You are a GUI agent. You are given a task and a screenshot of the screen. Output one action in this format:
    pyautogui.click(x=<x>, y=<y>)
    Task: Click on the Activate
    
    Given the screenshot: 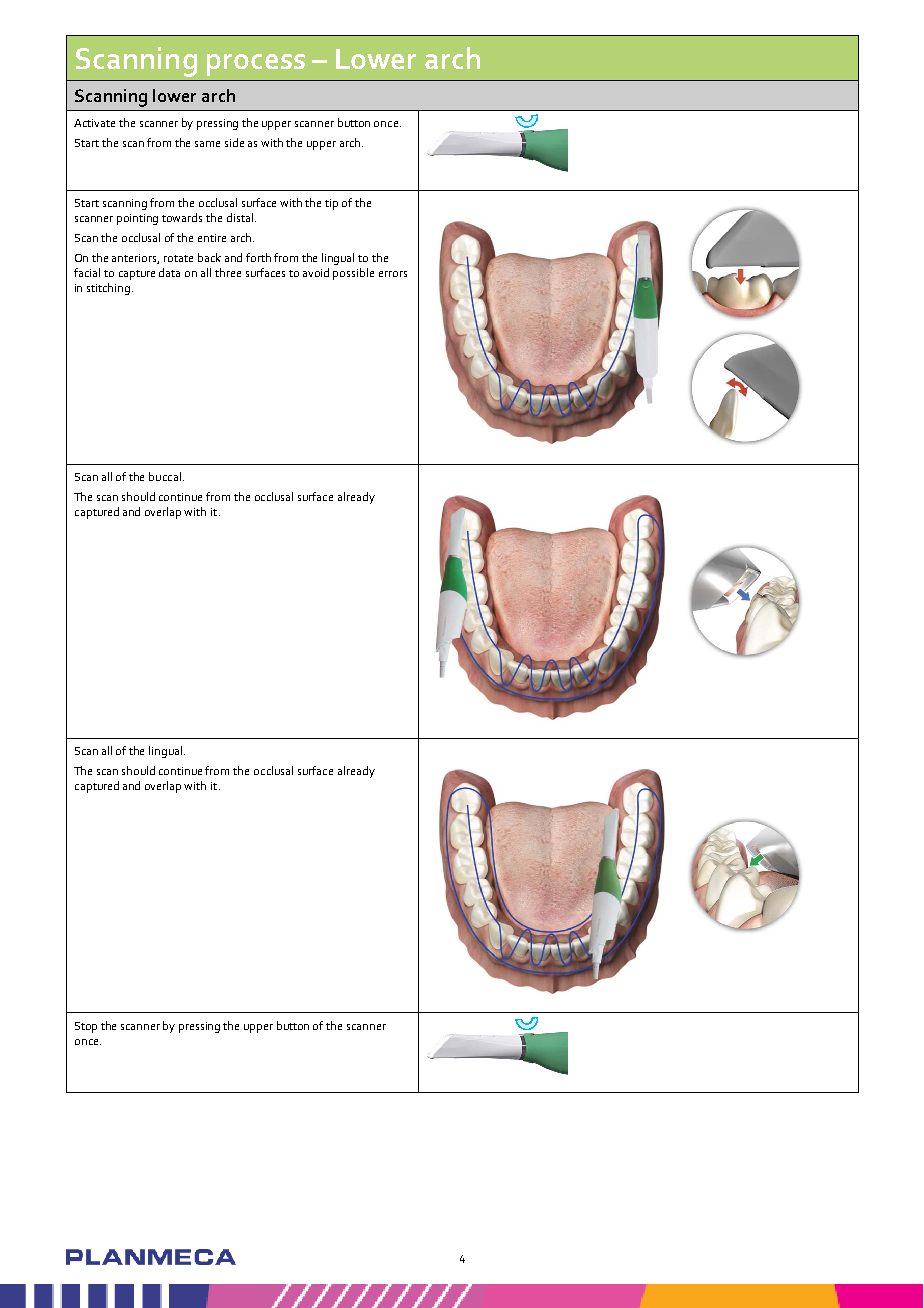 What is the action you would take?
    pyautogui.click(x=94, y=123)
